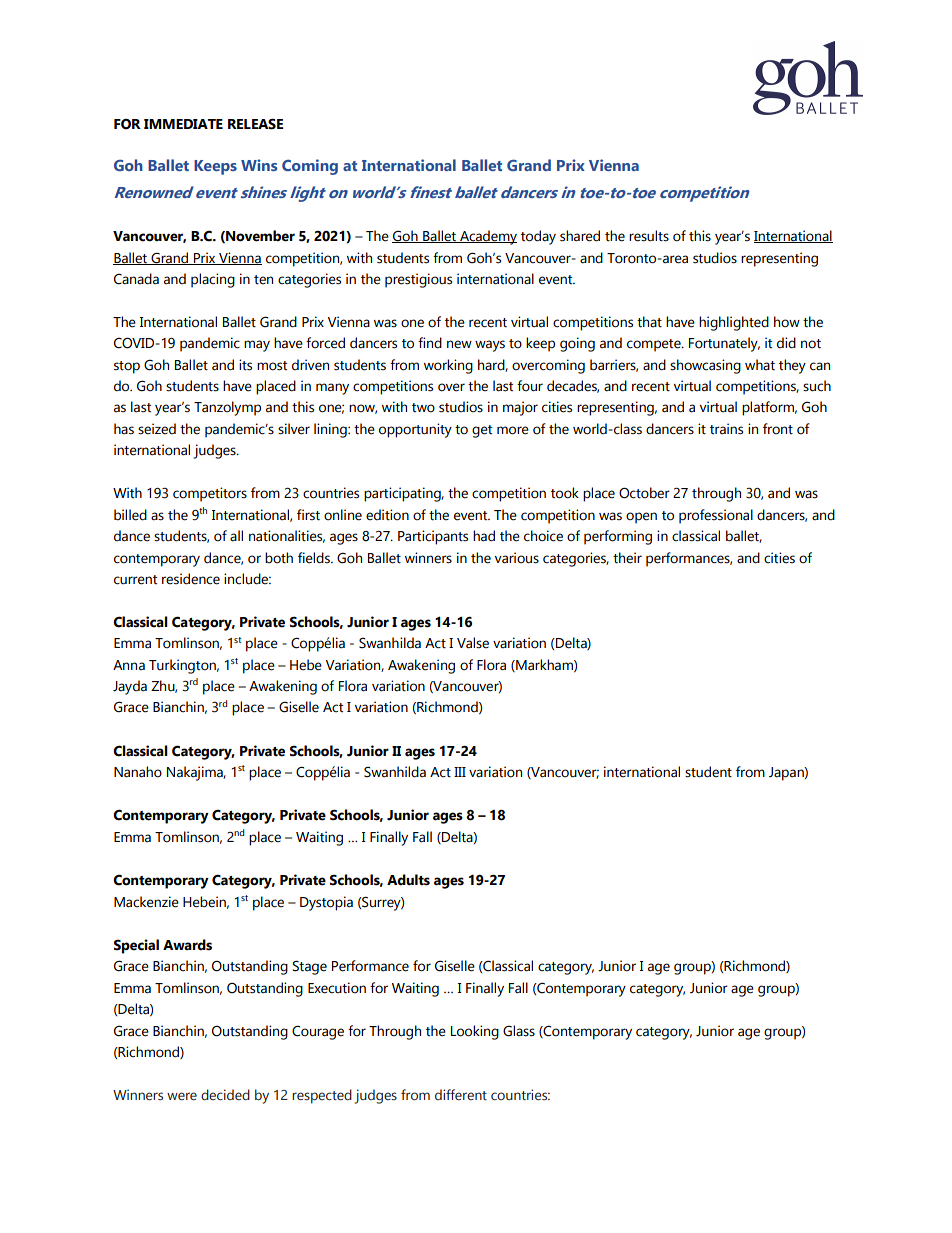 Image resolution: width=952 pixels, height=1233 pixels. Describe the element at coordinates (408, 880) in the page. I see `Adults` at that location.
